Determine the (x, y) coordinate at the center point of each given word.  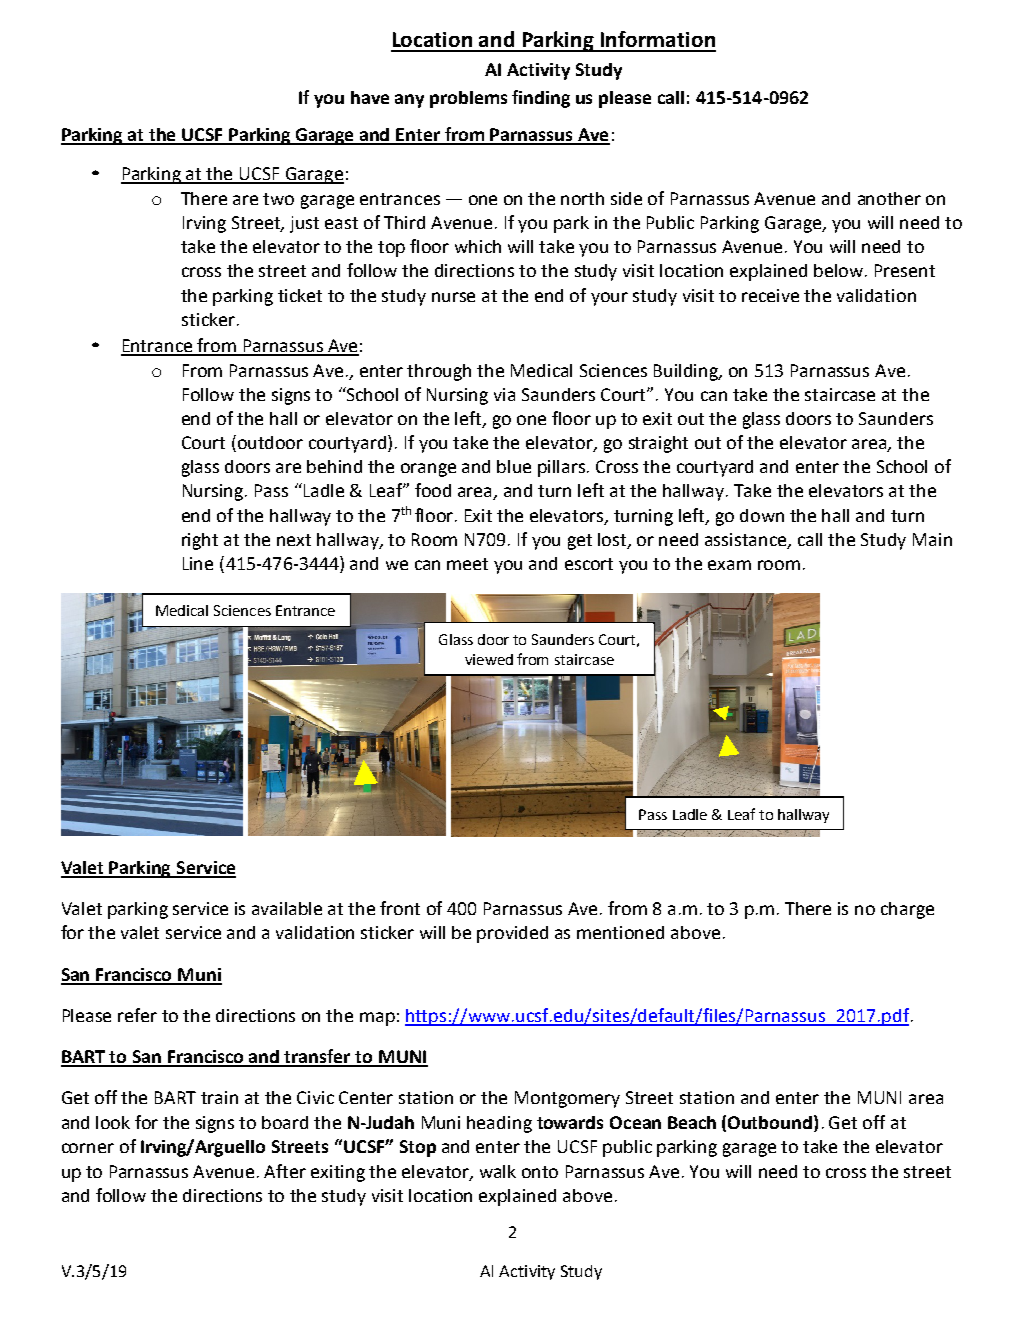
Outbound (771, 1122)
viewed (489, 659)
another (889, 198)
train (219, 1097)
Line (198, 563)
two (278, 199)
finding (541, 99)
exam (729, 565)
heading (499, 1124)
